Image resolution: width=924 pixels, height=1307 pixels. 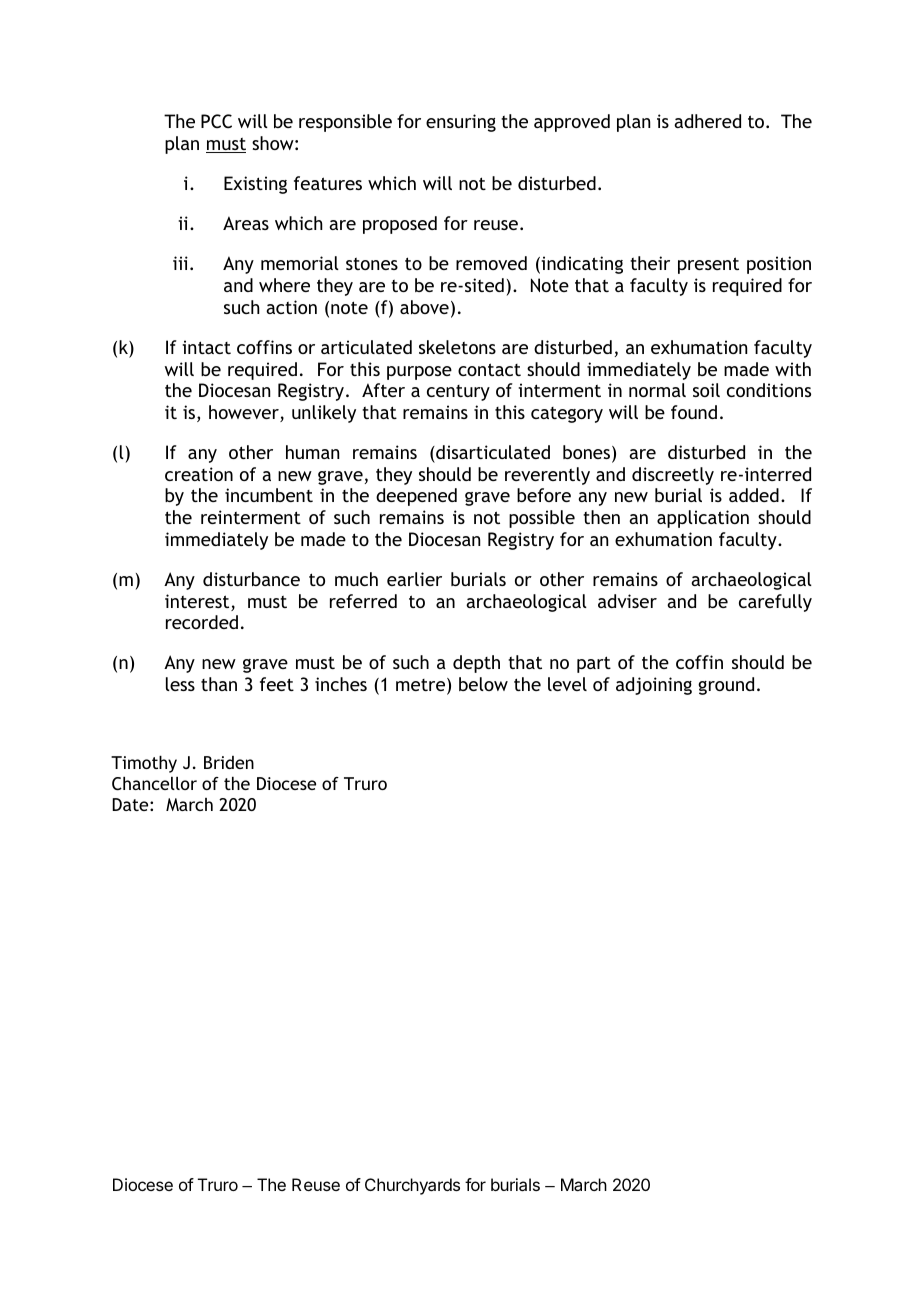 What do you see at coordinates (703, 519) in the page?
I see `application` at bounding box center [703, 519].
